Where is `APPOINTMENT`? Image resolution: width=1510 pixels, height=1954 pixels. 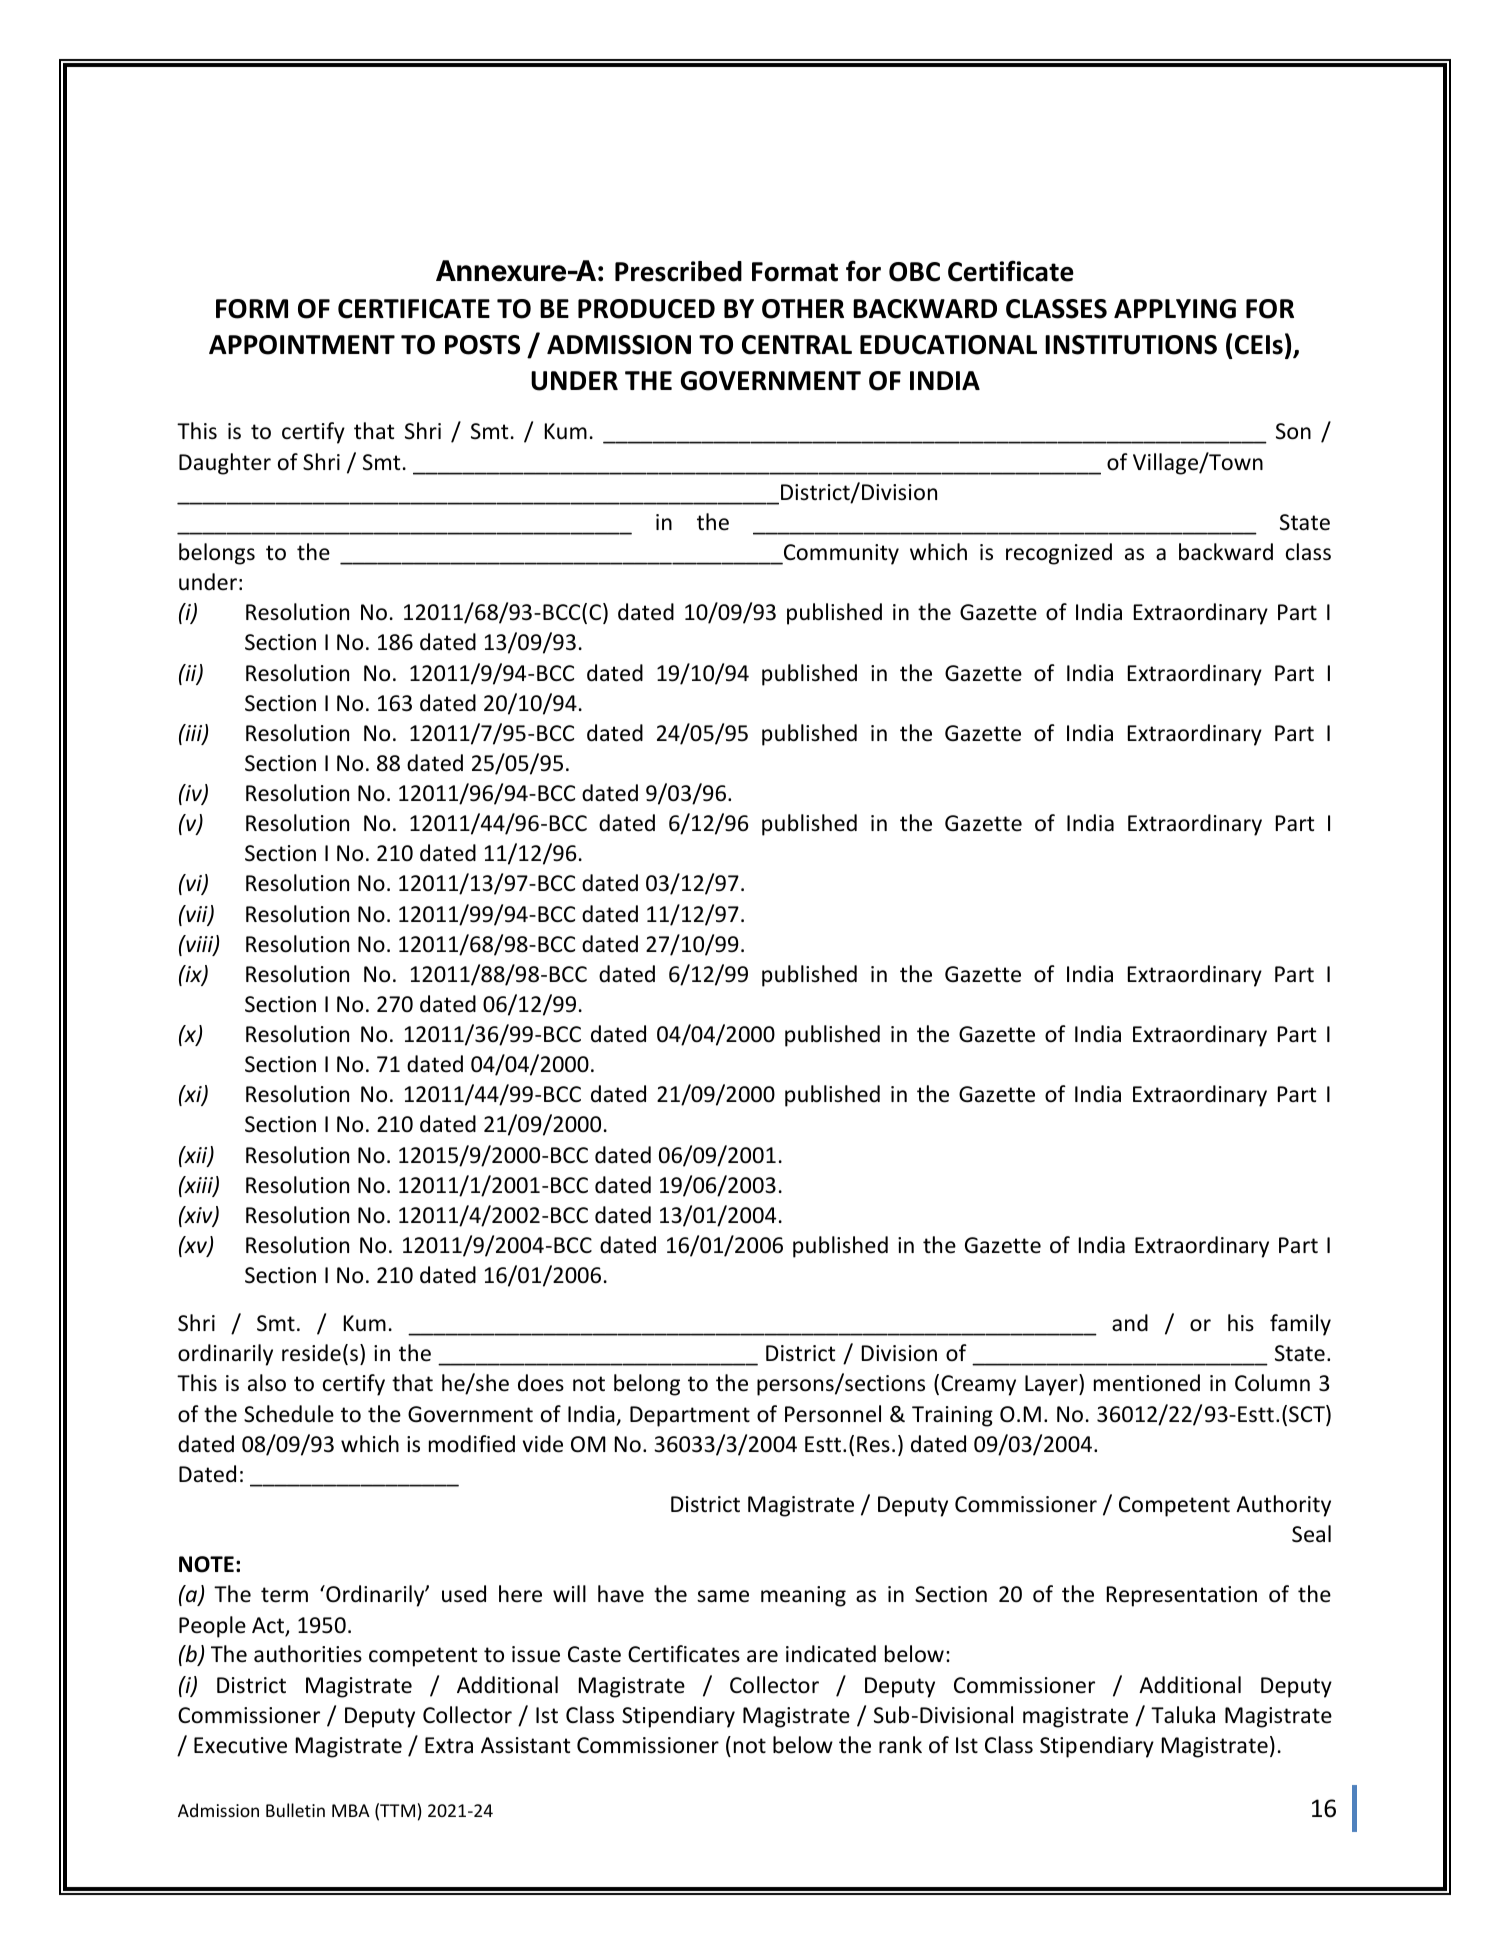
APPOINTMENT is located at coordinates (302, 345).
